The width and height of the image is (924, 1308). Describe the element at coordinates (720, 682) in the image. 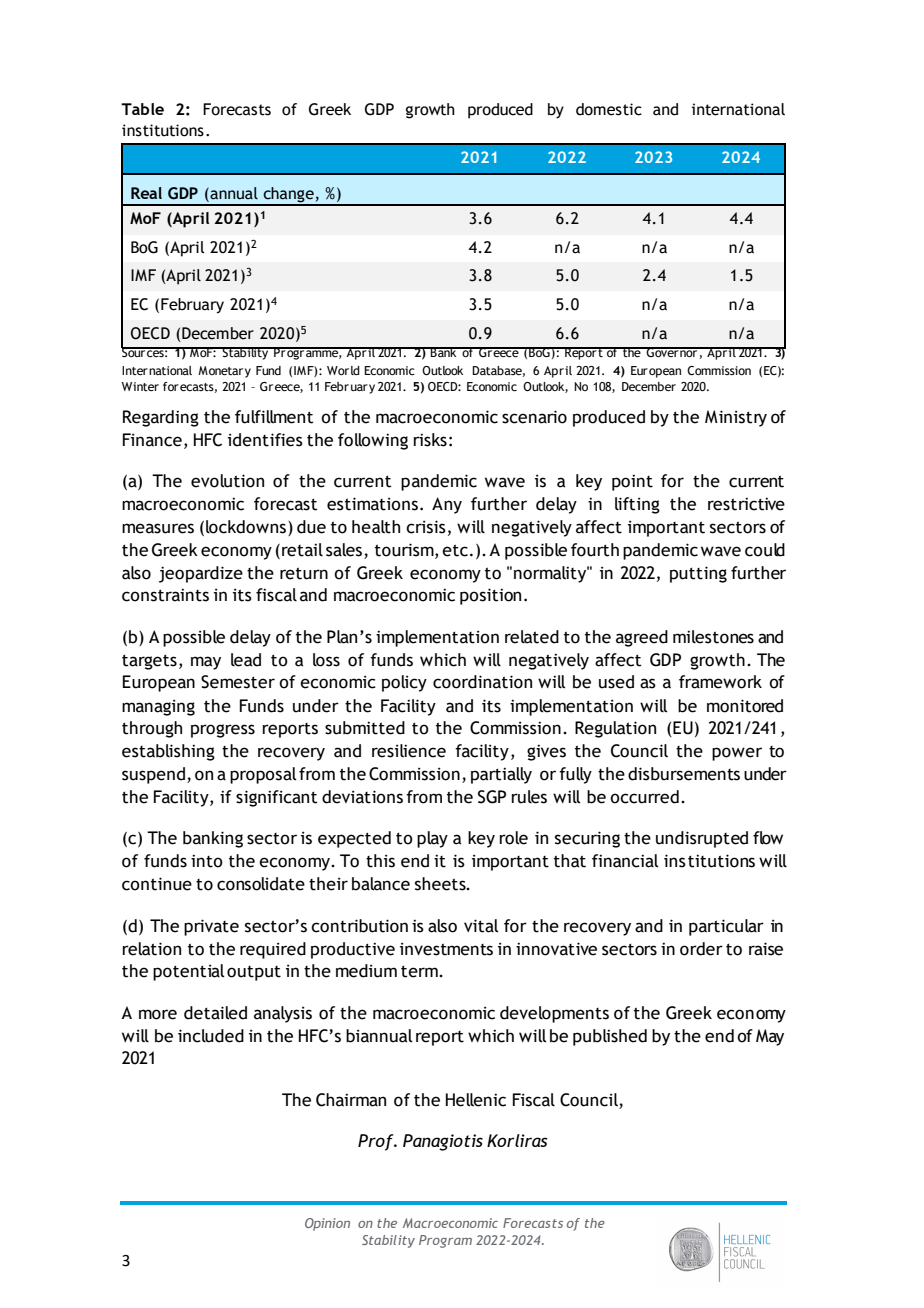

I see `framework` at that location.
